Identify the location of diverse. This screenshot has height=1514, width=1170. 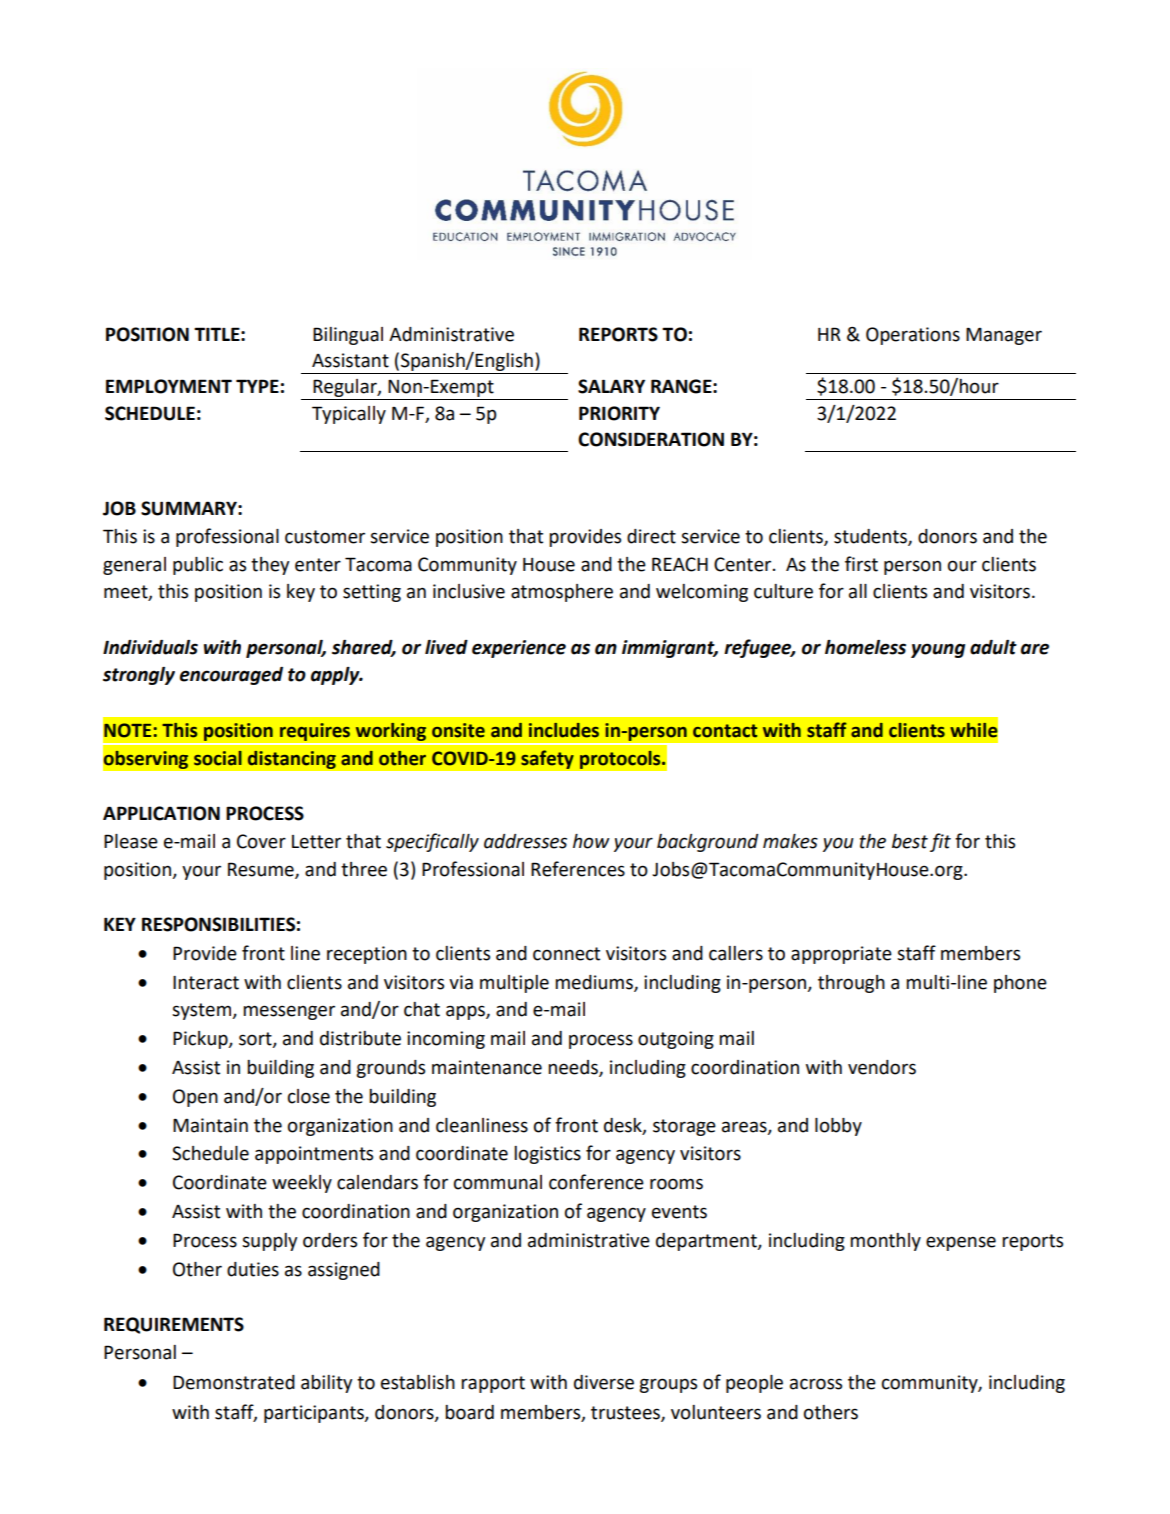
(604, 1382).
